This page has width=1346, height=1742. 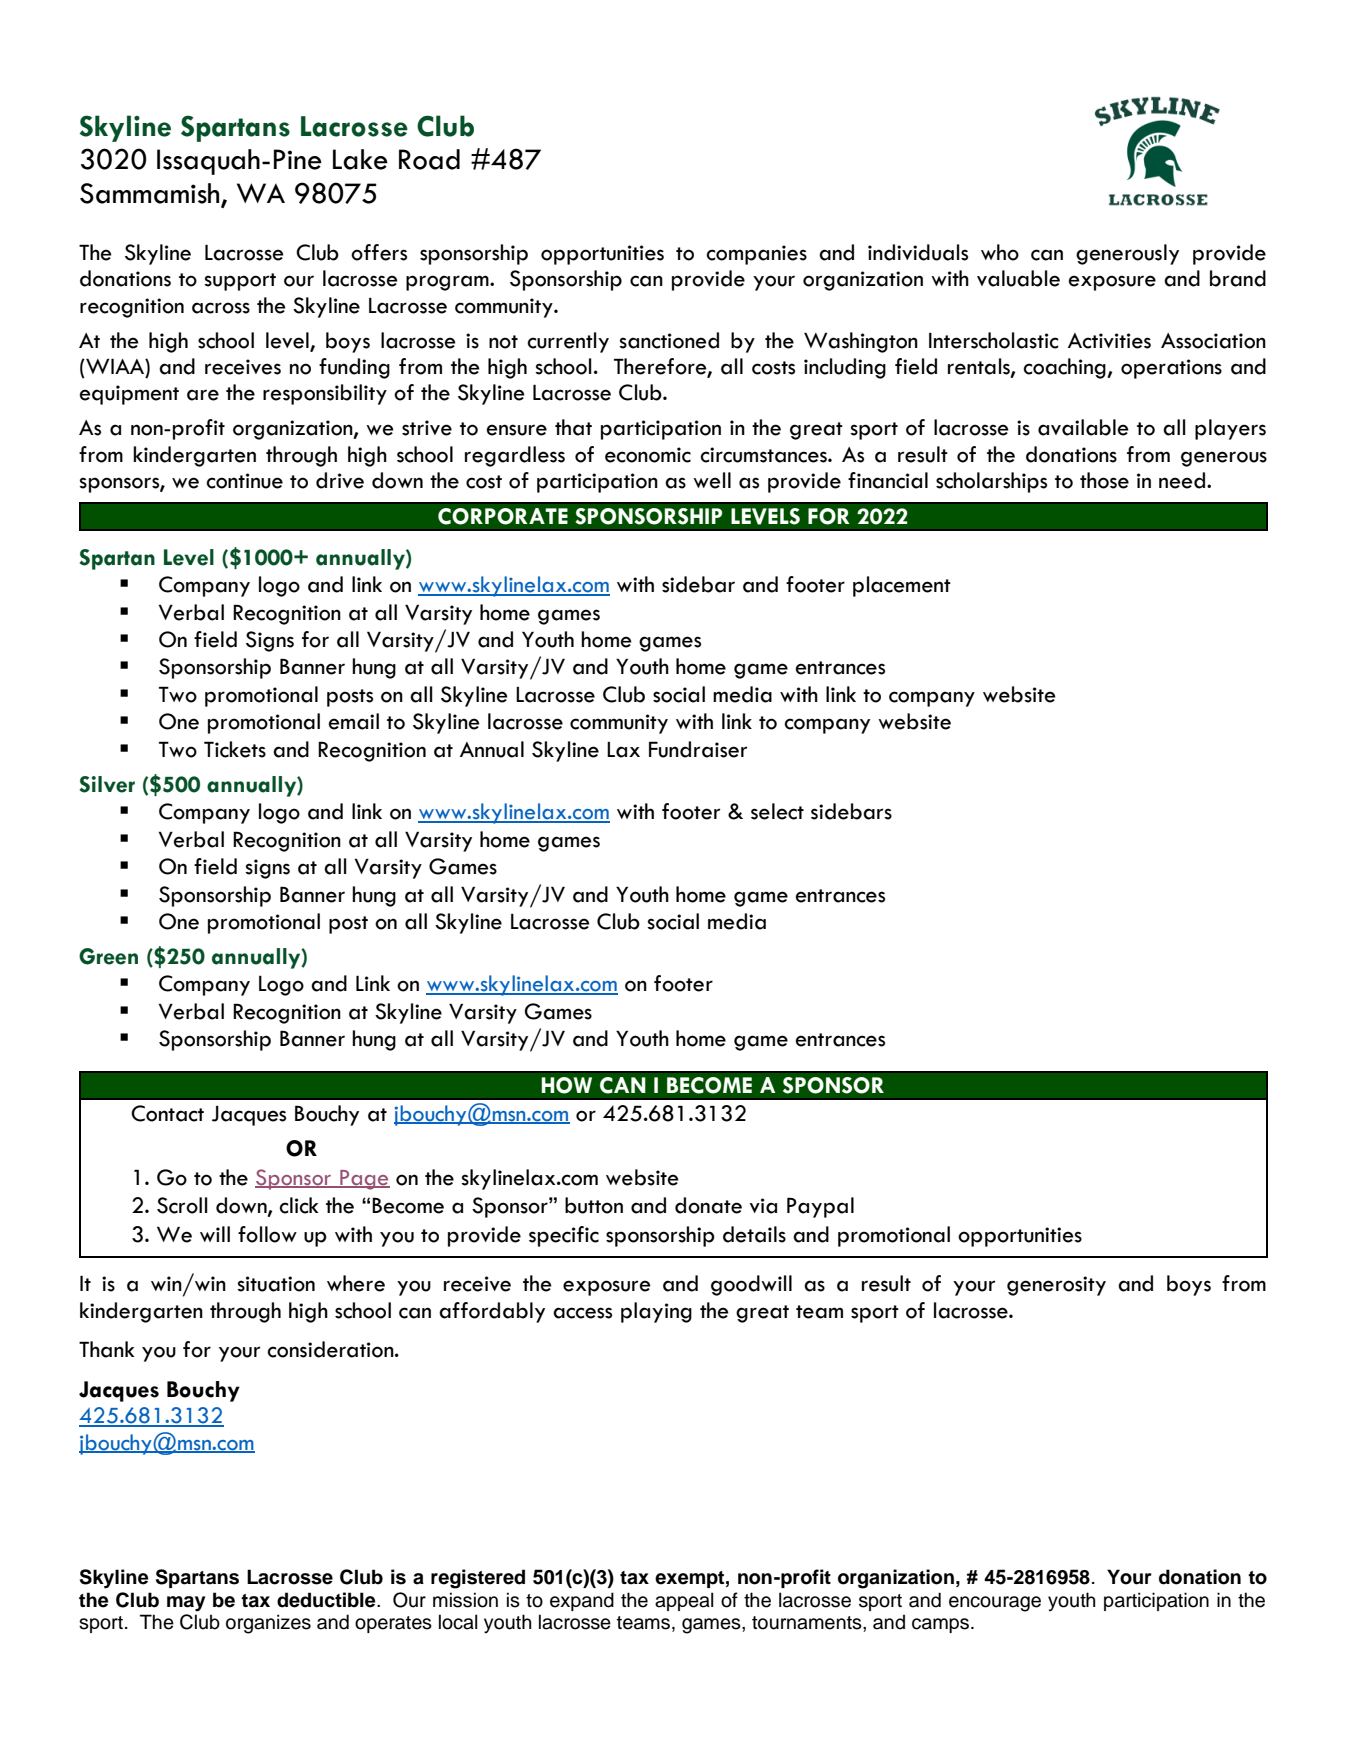 I want to click on who, so click(x=1000, y=252).
